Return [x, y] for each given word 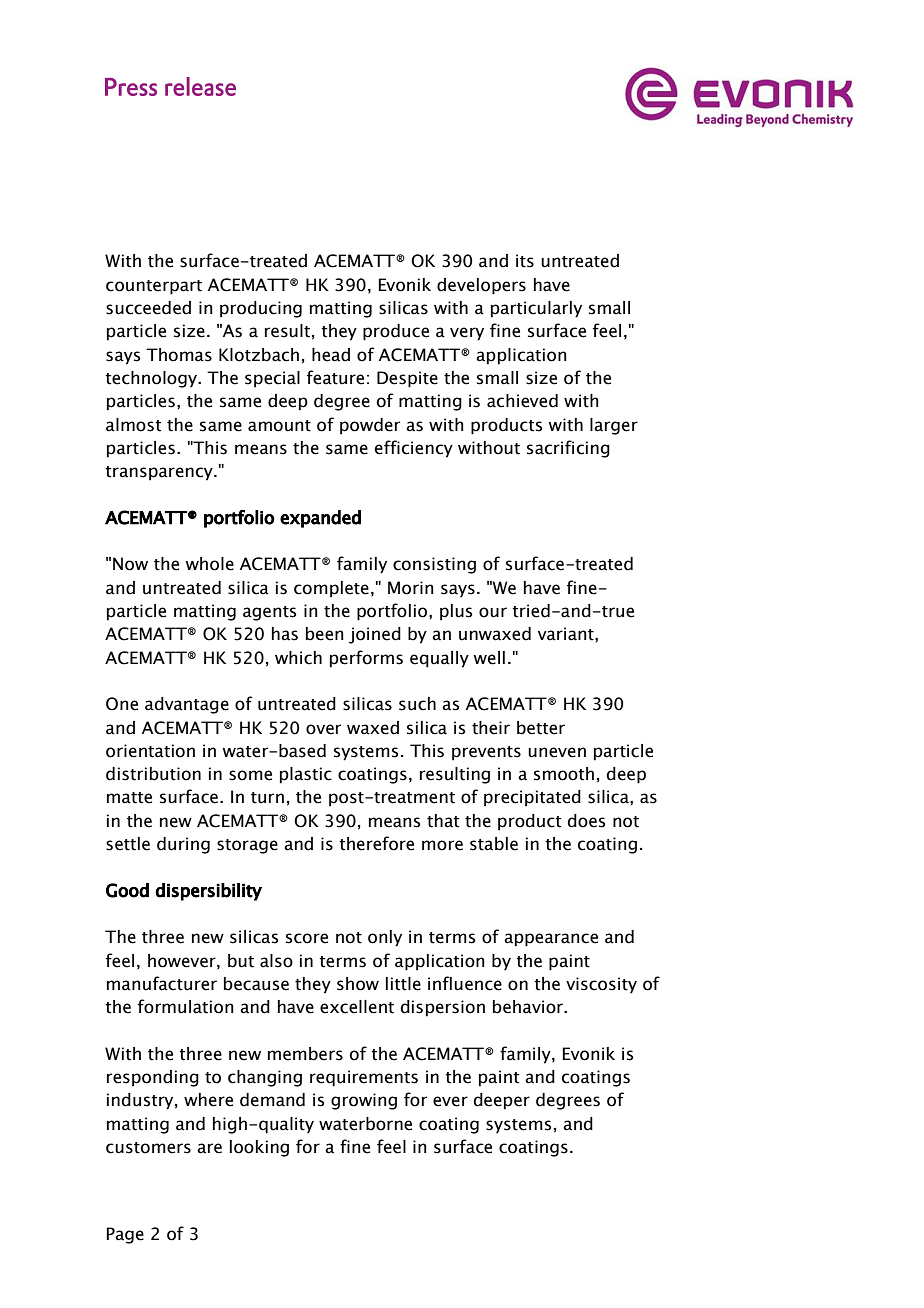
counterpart [154, 287]
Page [125, 1235]
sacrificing [568, 449]
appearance [551, 940]
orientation [150, 751]
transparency [160, 473]
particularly [536, 309]
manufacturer [162, 983]
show [358, 984]
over [323, 729]
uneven [557, 752]
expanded [320, 519]
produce [396, 332]
